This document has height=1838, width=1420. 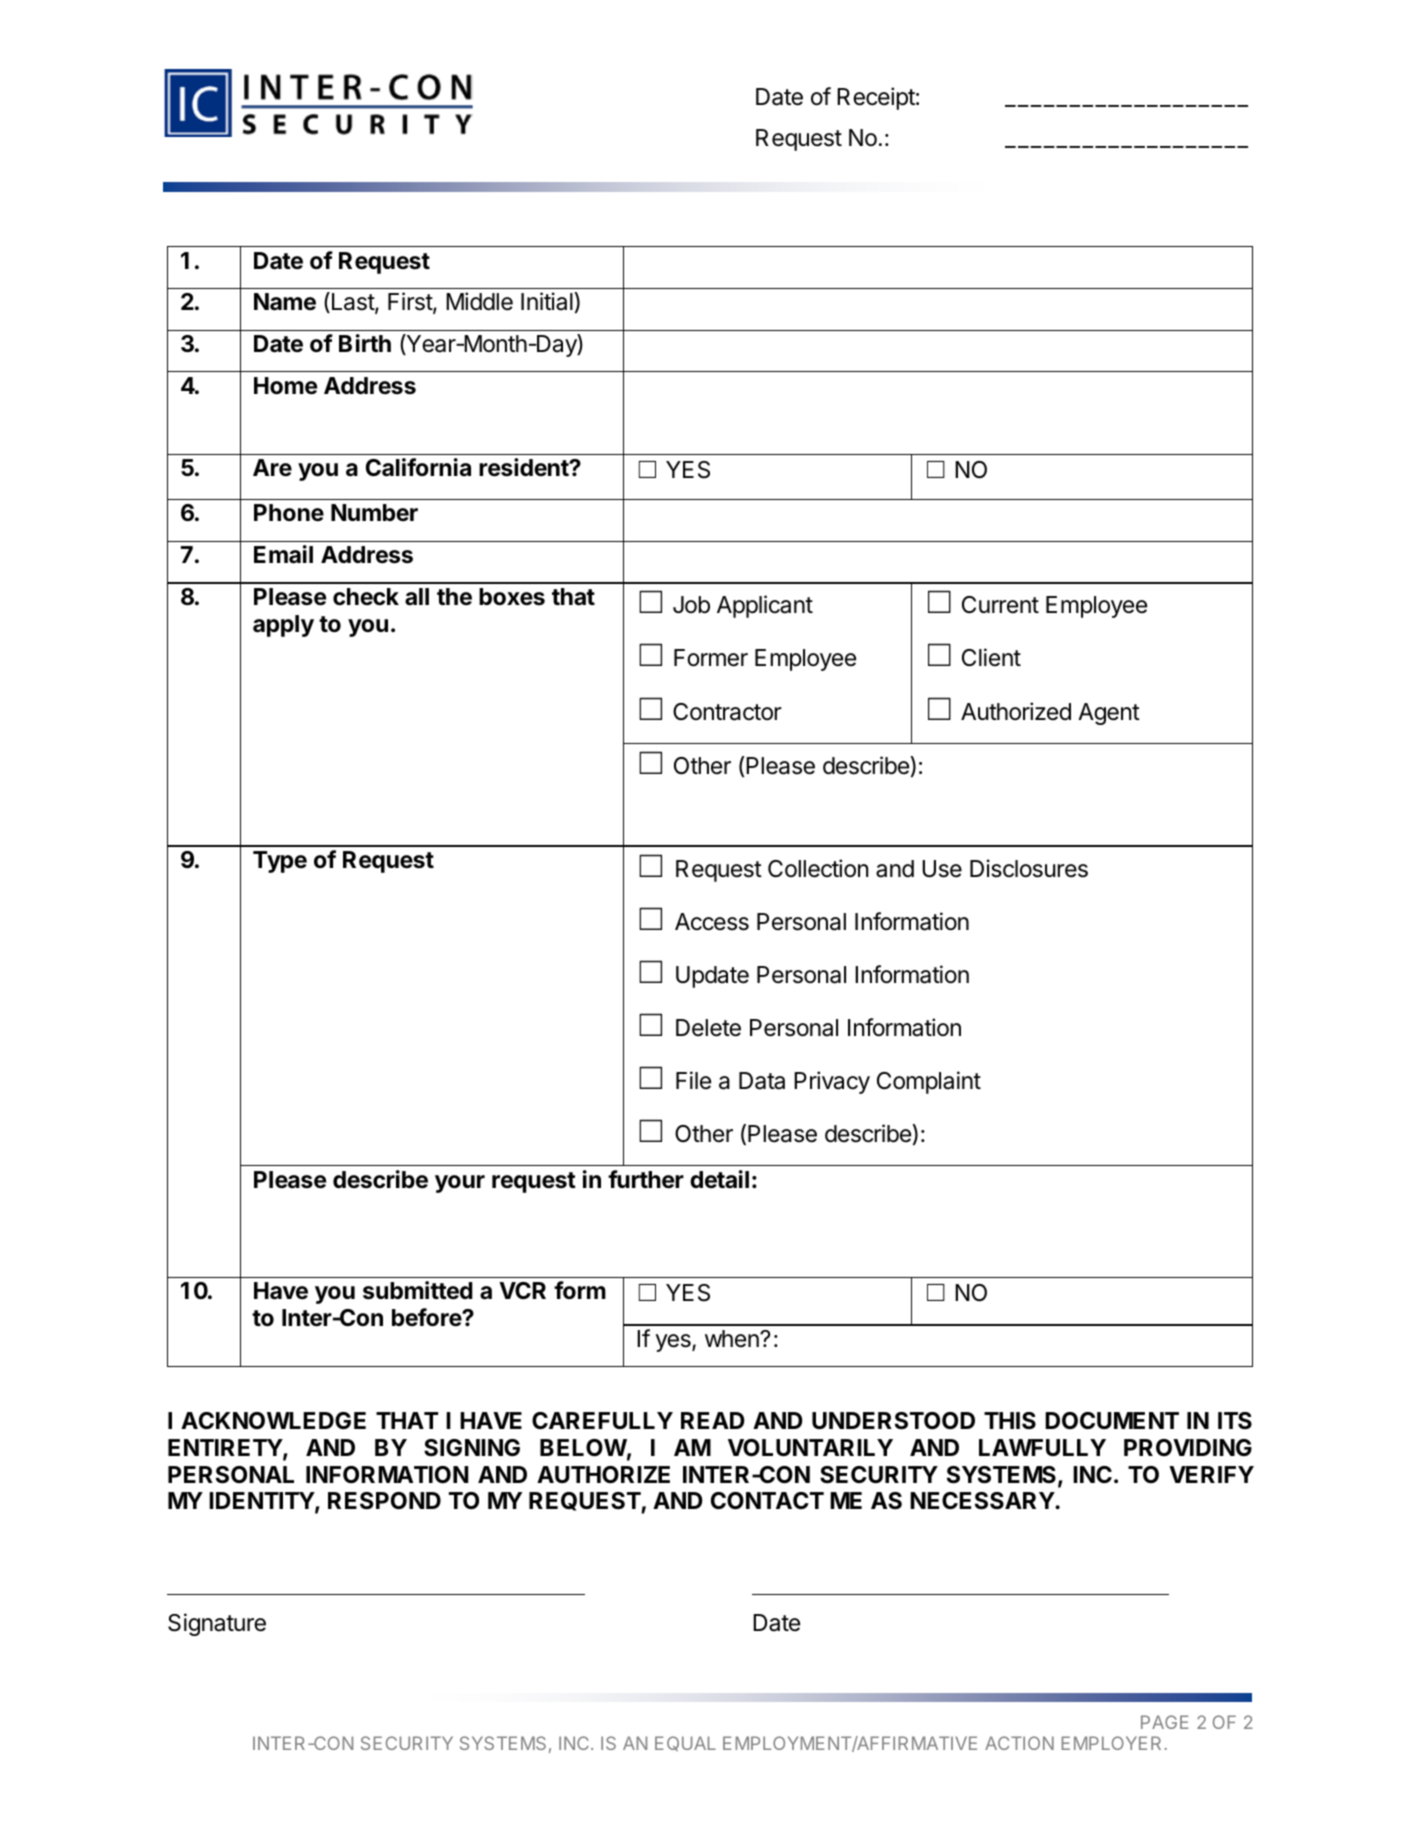 I want to click on Access, so click(x=712, y=922).
